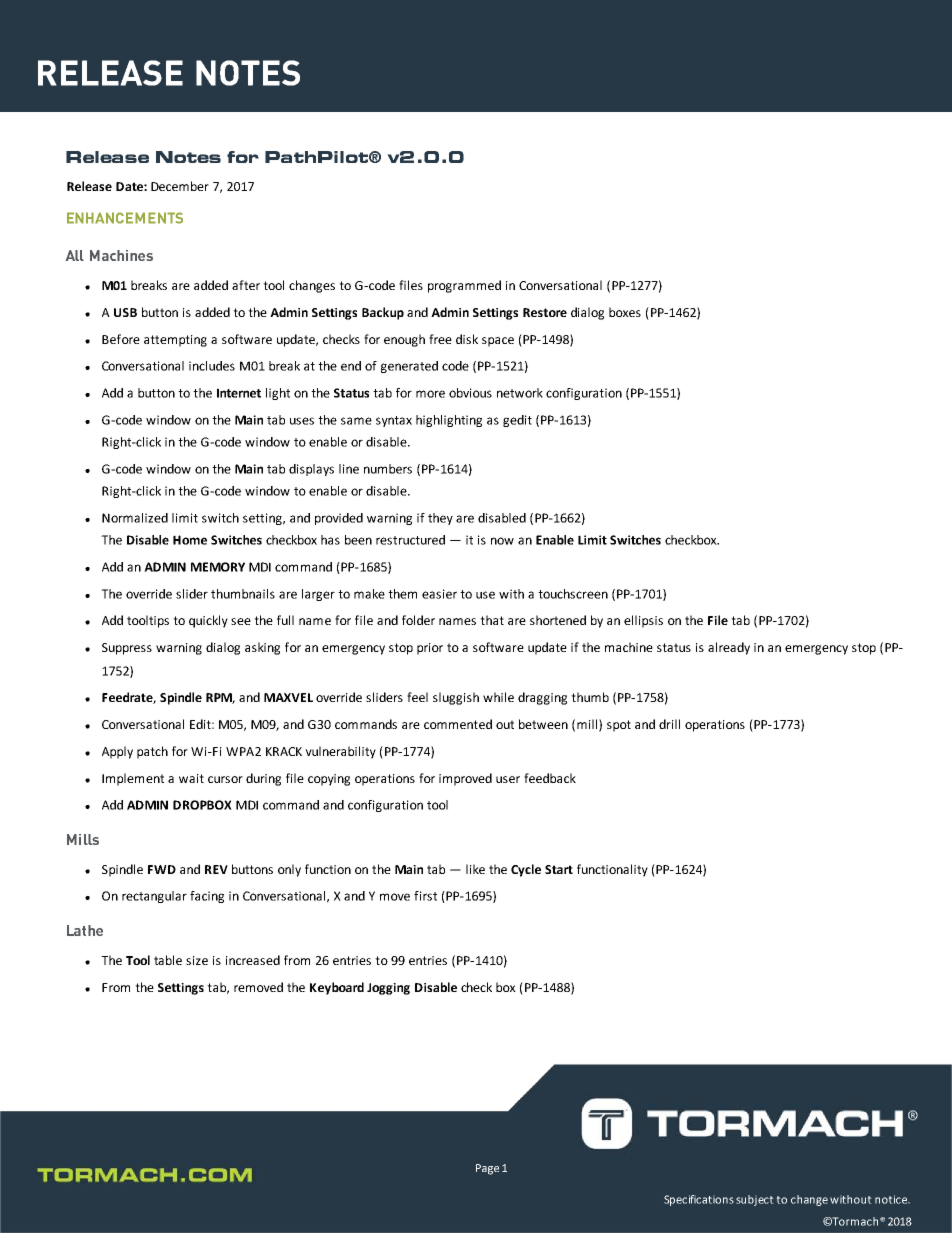 This screenshot has height=1233, width=952. What do you see at coordinates (625, 312) in the screenshot?
I see `boxes` at bounding box center [625, 312].
